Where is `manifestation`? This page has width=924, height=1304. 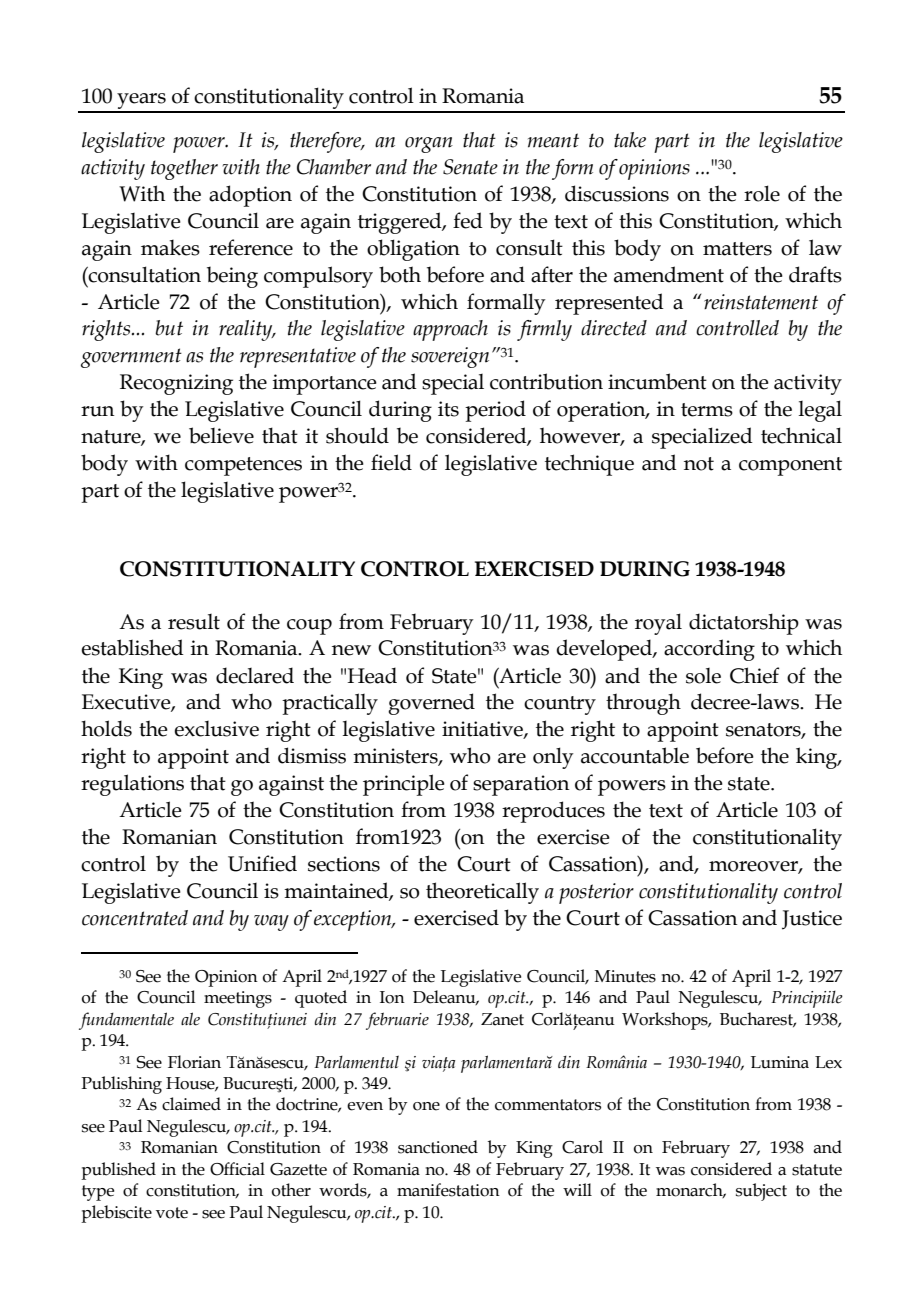
manifestation is located at coordinates (448, 1190).
